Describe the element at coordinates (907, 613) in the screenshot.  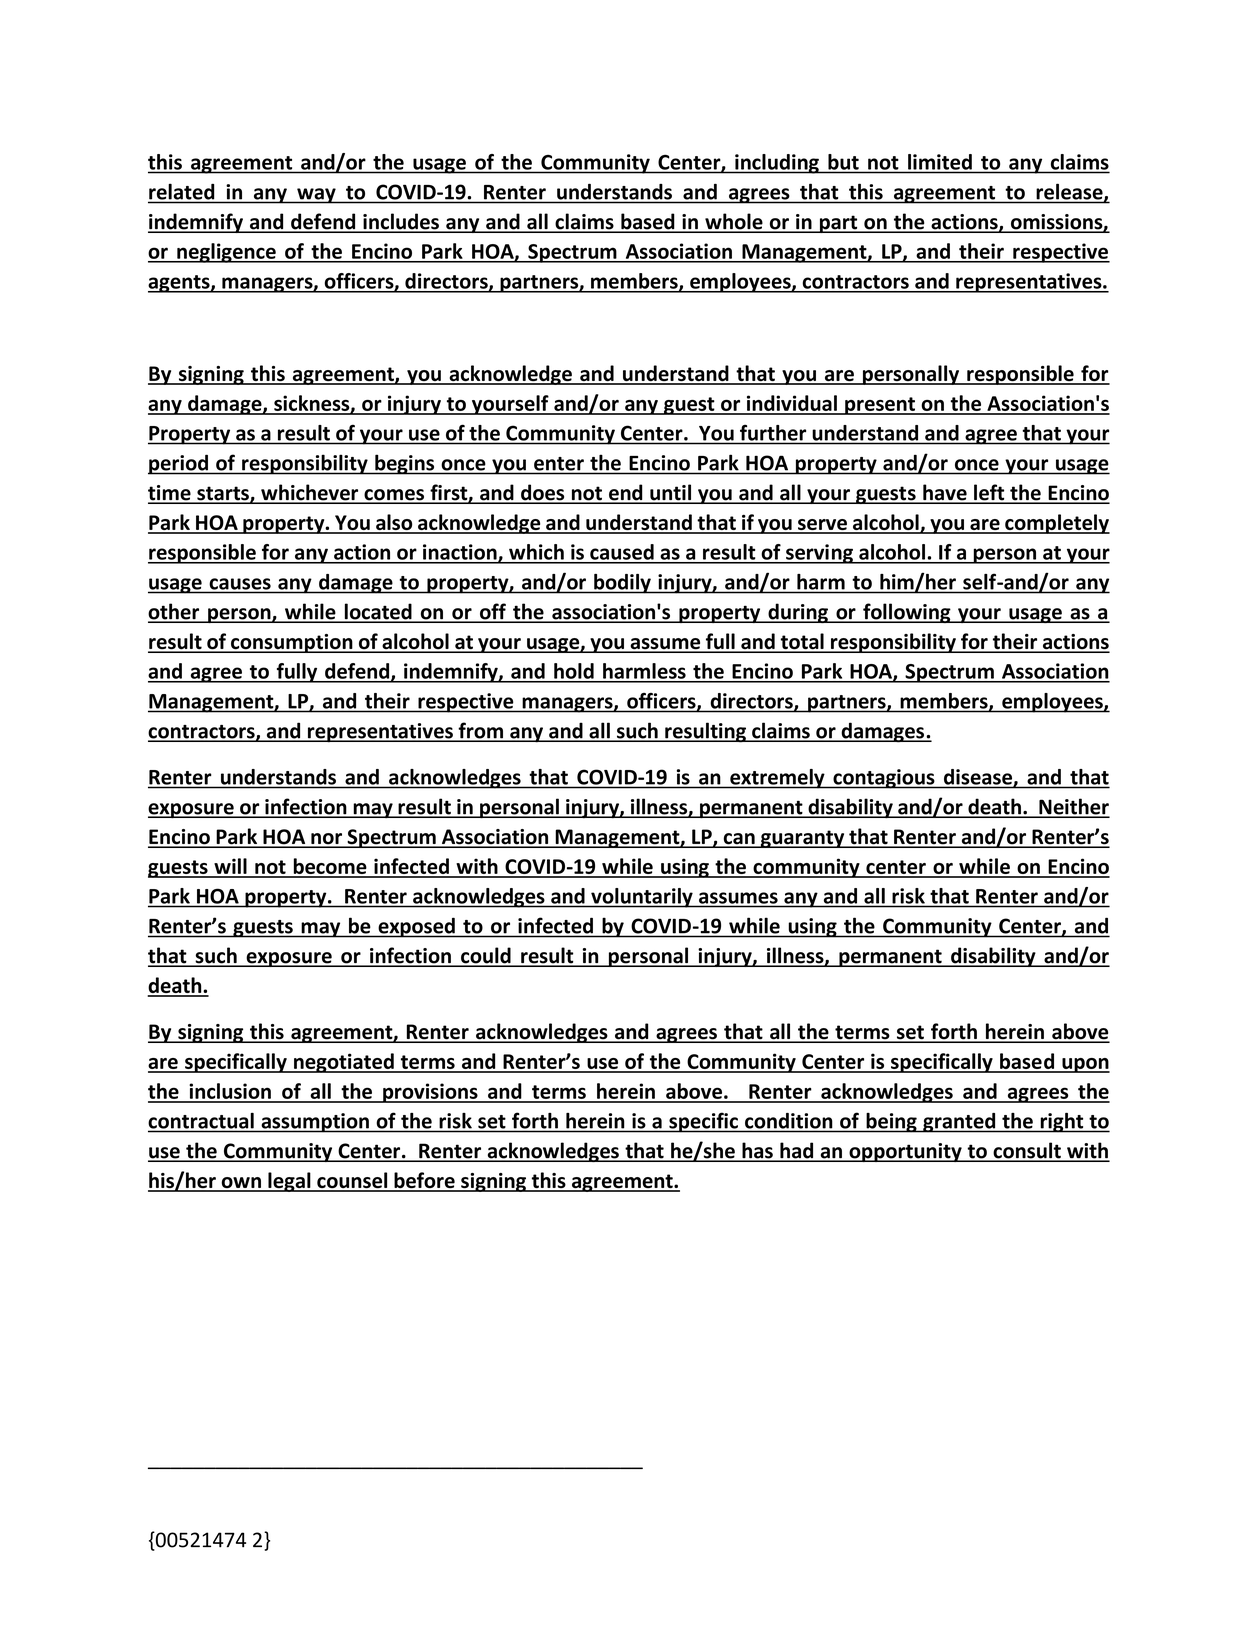
I see `following` at that location.
